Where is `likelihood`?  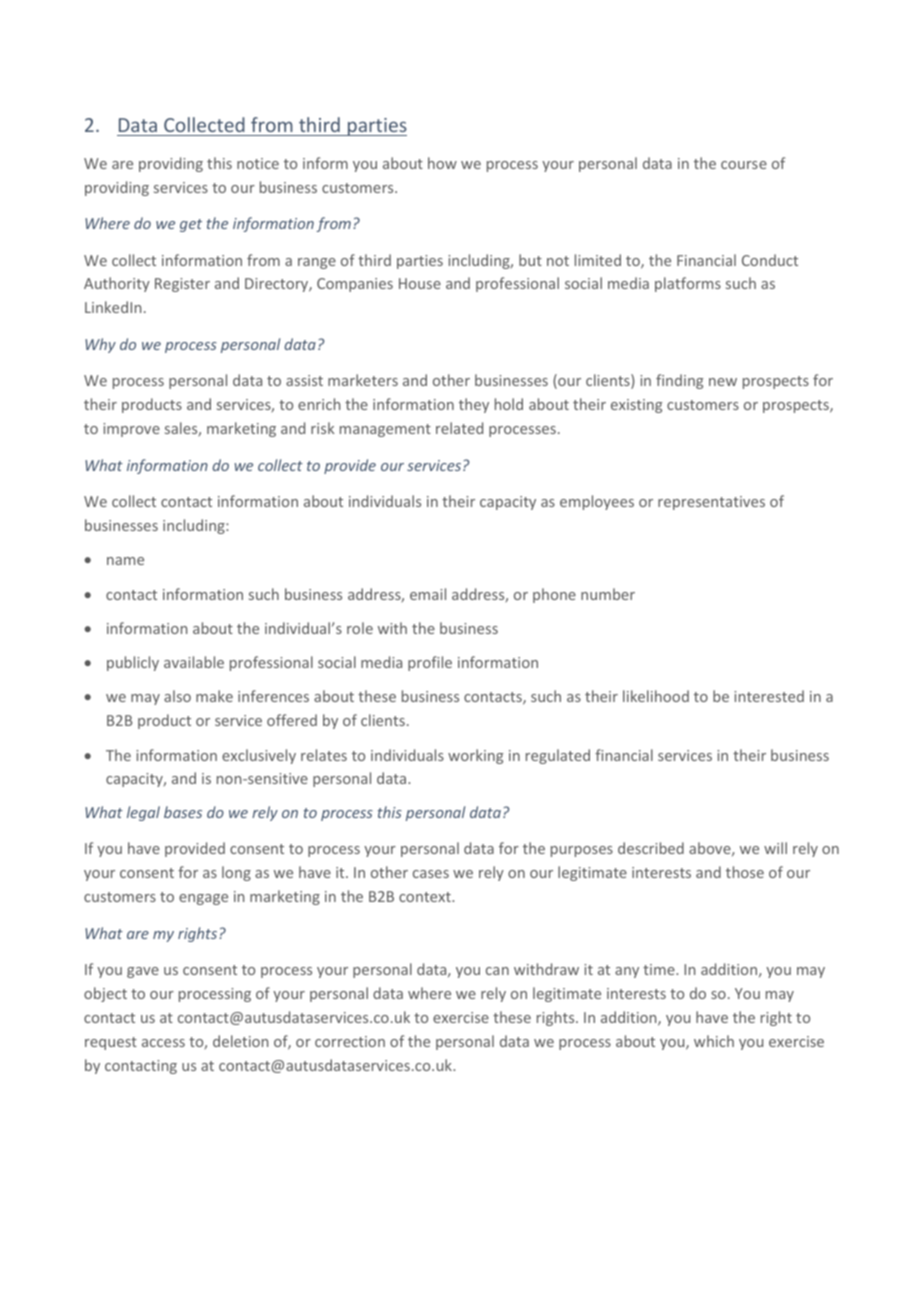 likelihood is located at coordinates (656, 696).
